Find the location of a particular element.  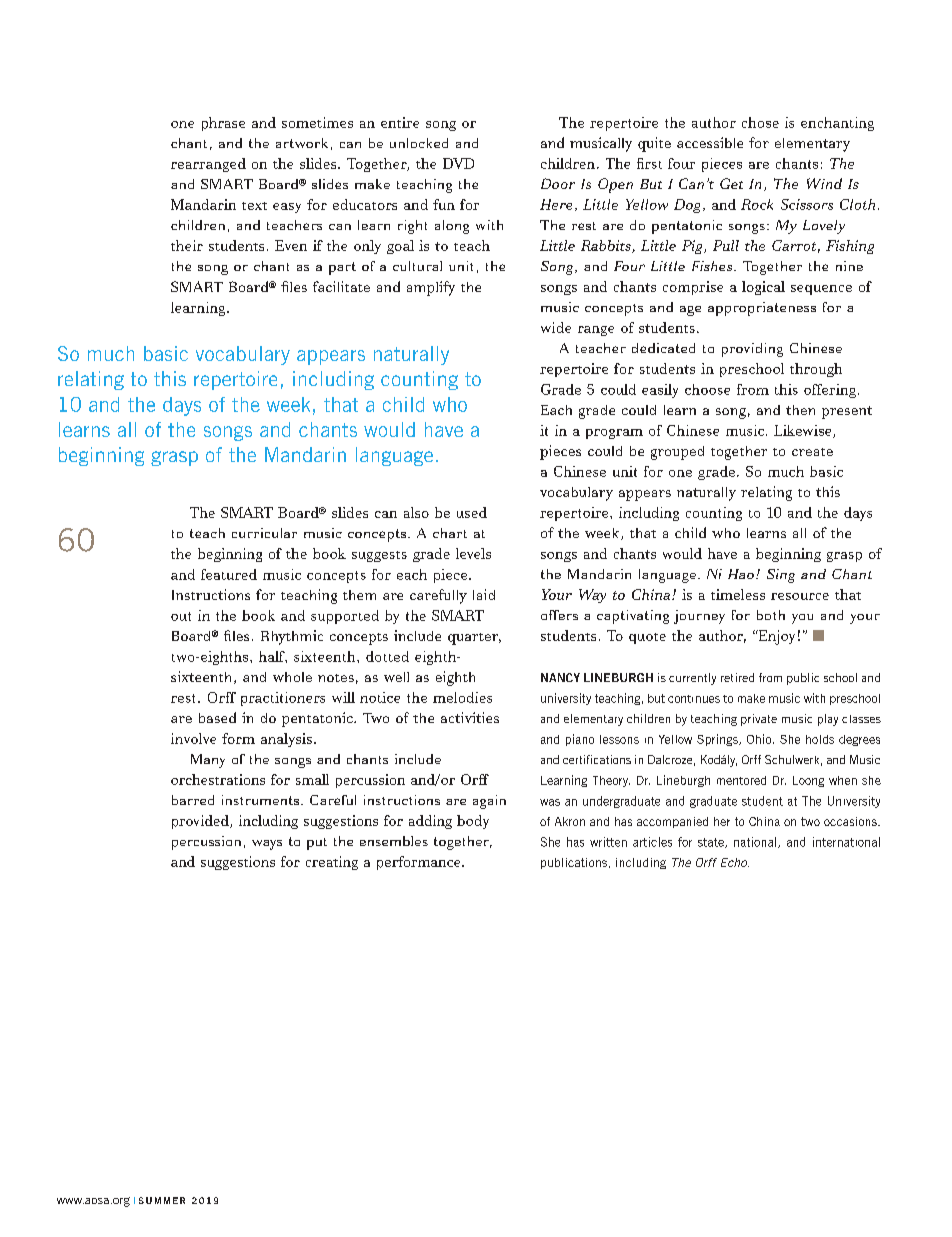

chose is located at coordinates (760, 122).
